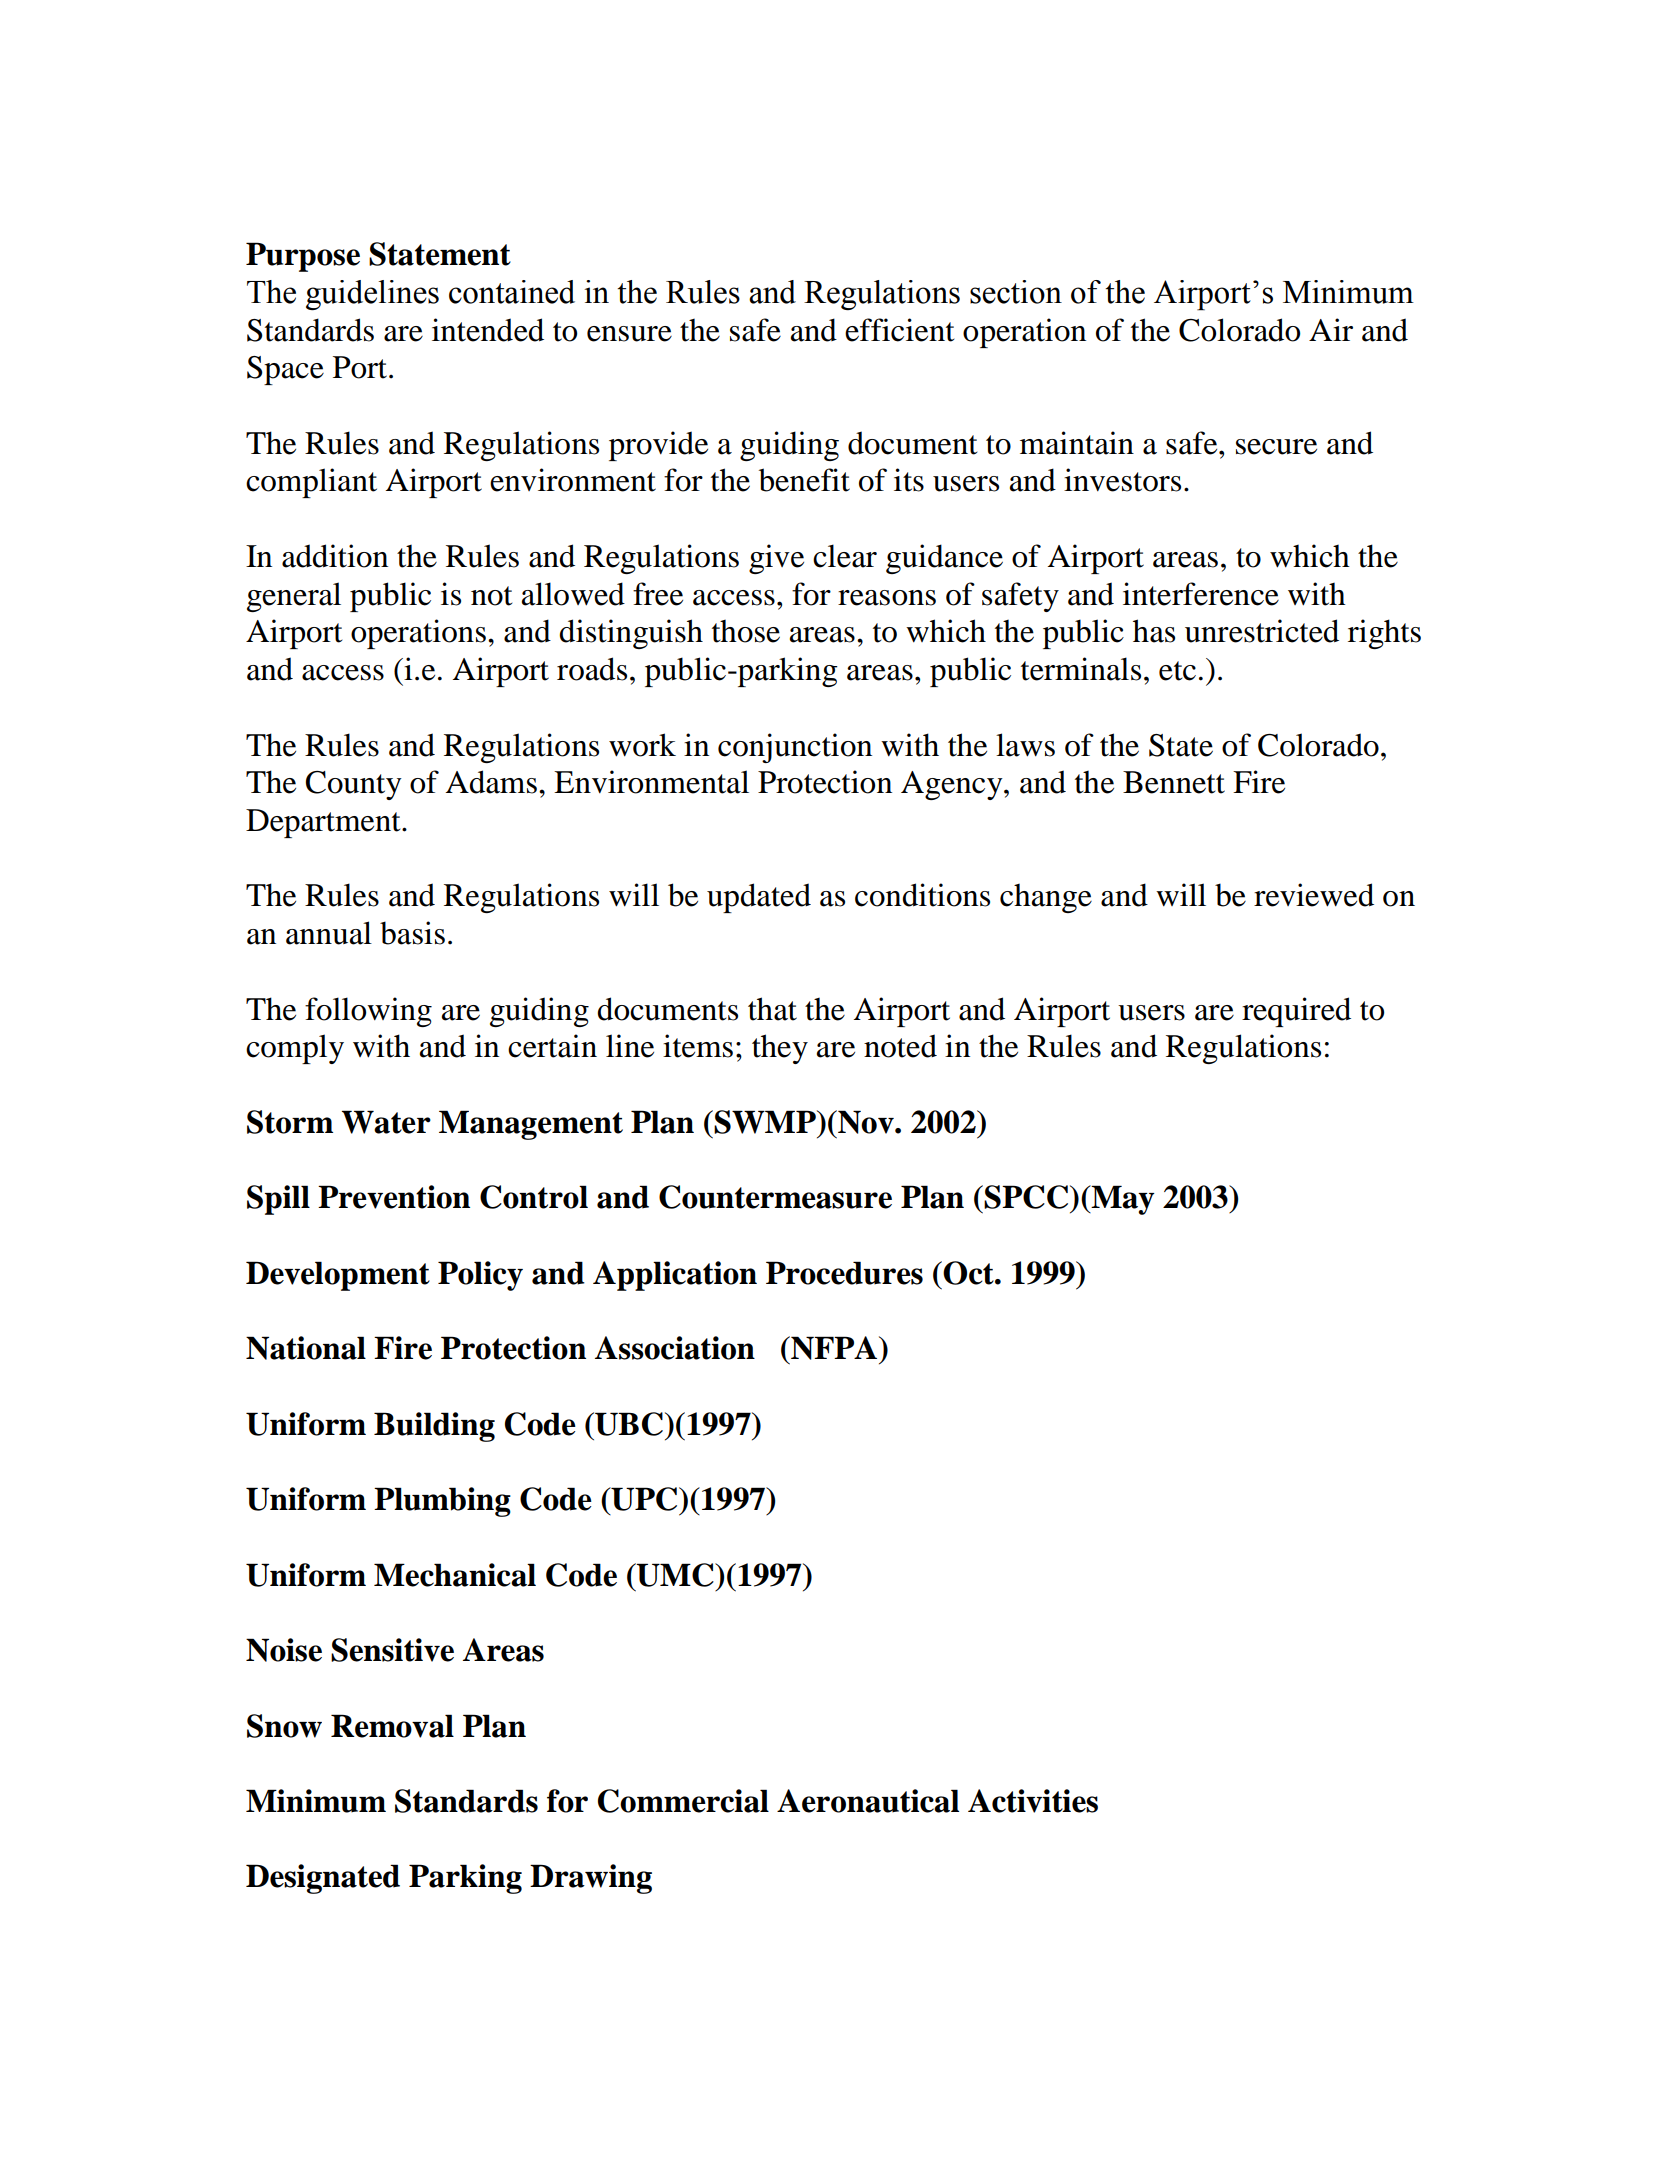  Describe the element at coordinates (834, 1348) in the screenshot. I see `NFPA` at that location.
